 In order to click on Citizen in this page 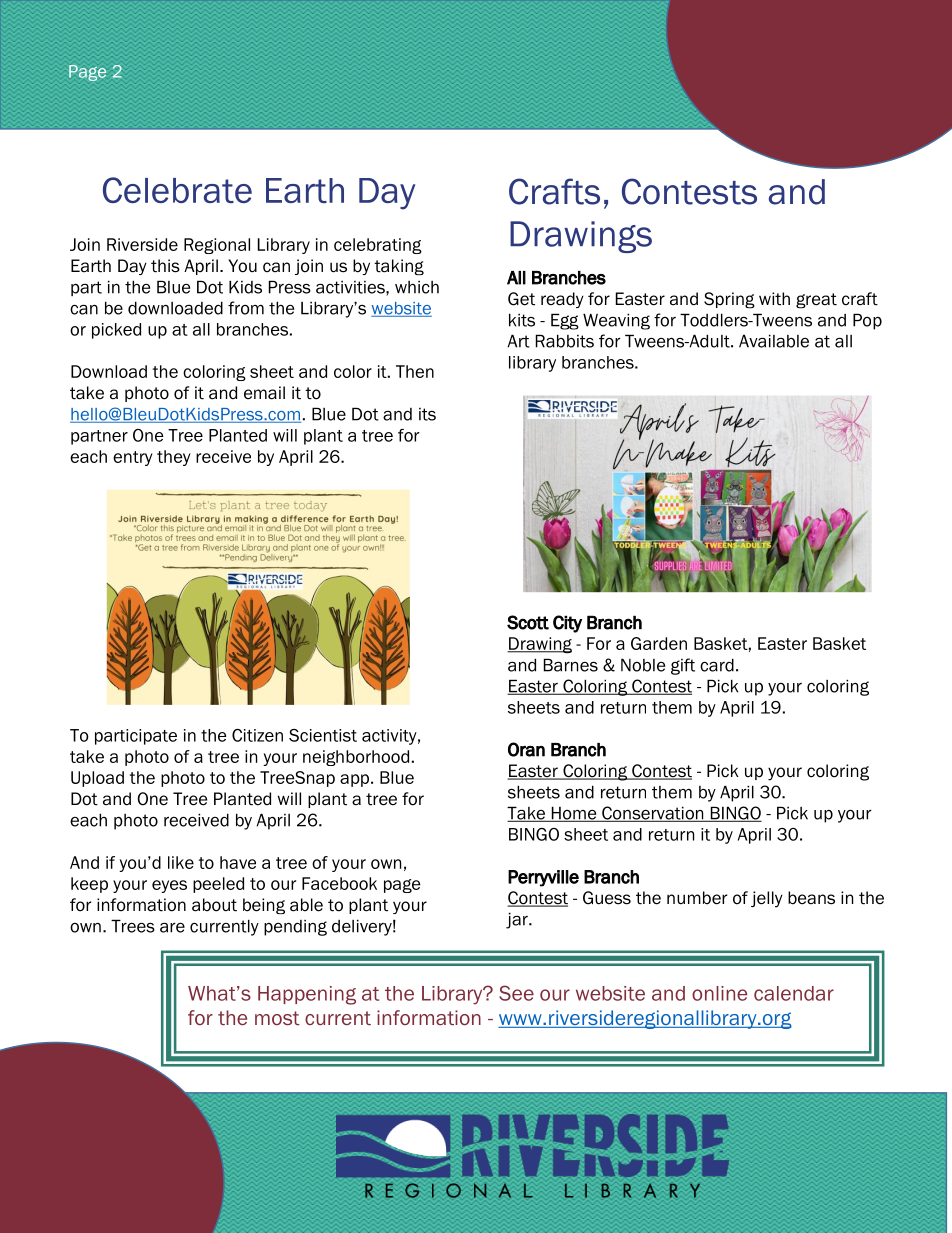, I will do `click(257, 735)`.
